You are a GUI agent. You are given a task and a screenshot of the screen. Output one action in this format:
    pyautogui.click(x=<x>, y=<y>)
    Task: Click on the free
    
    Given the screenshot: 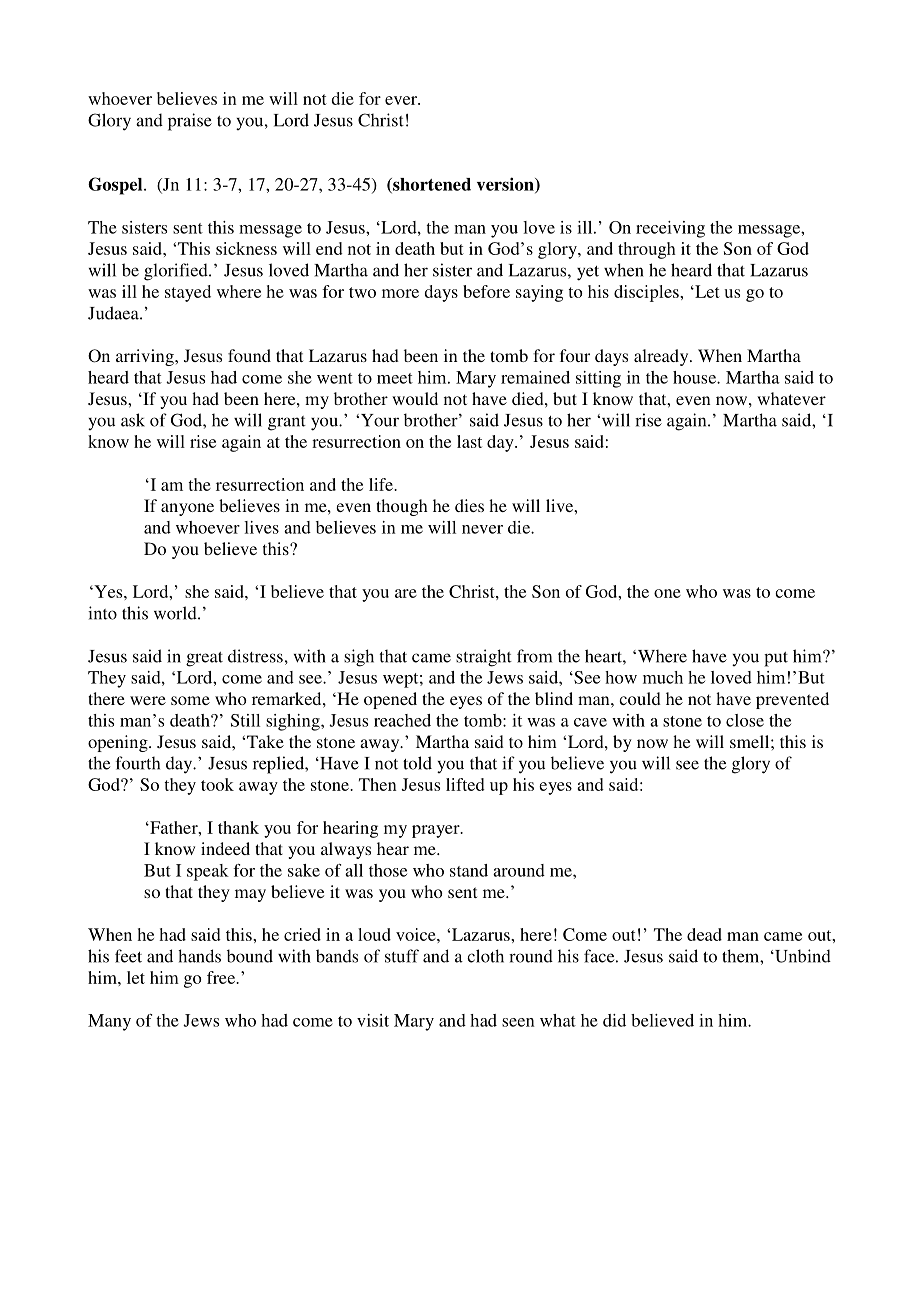 What is the action you would take?
    pyautogui.click(x=222, y=977)
